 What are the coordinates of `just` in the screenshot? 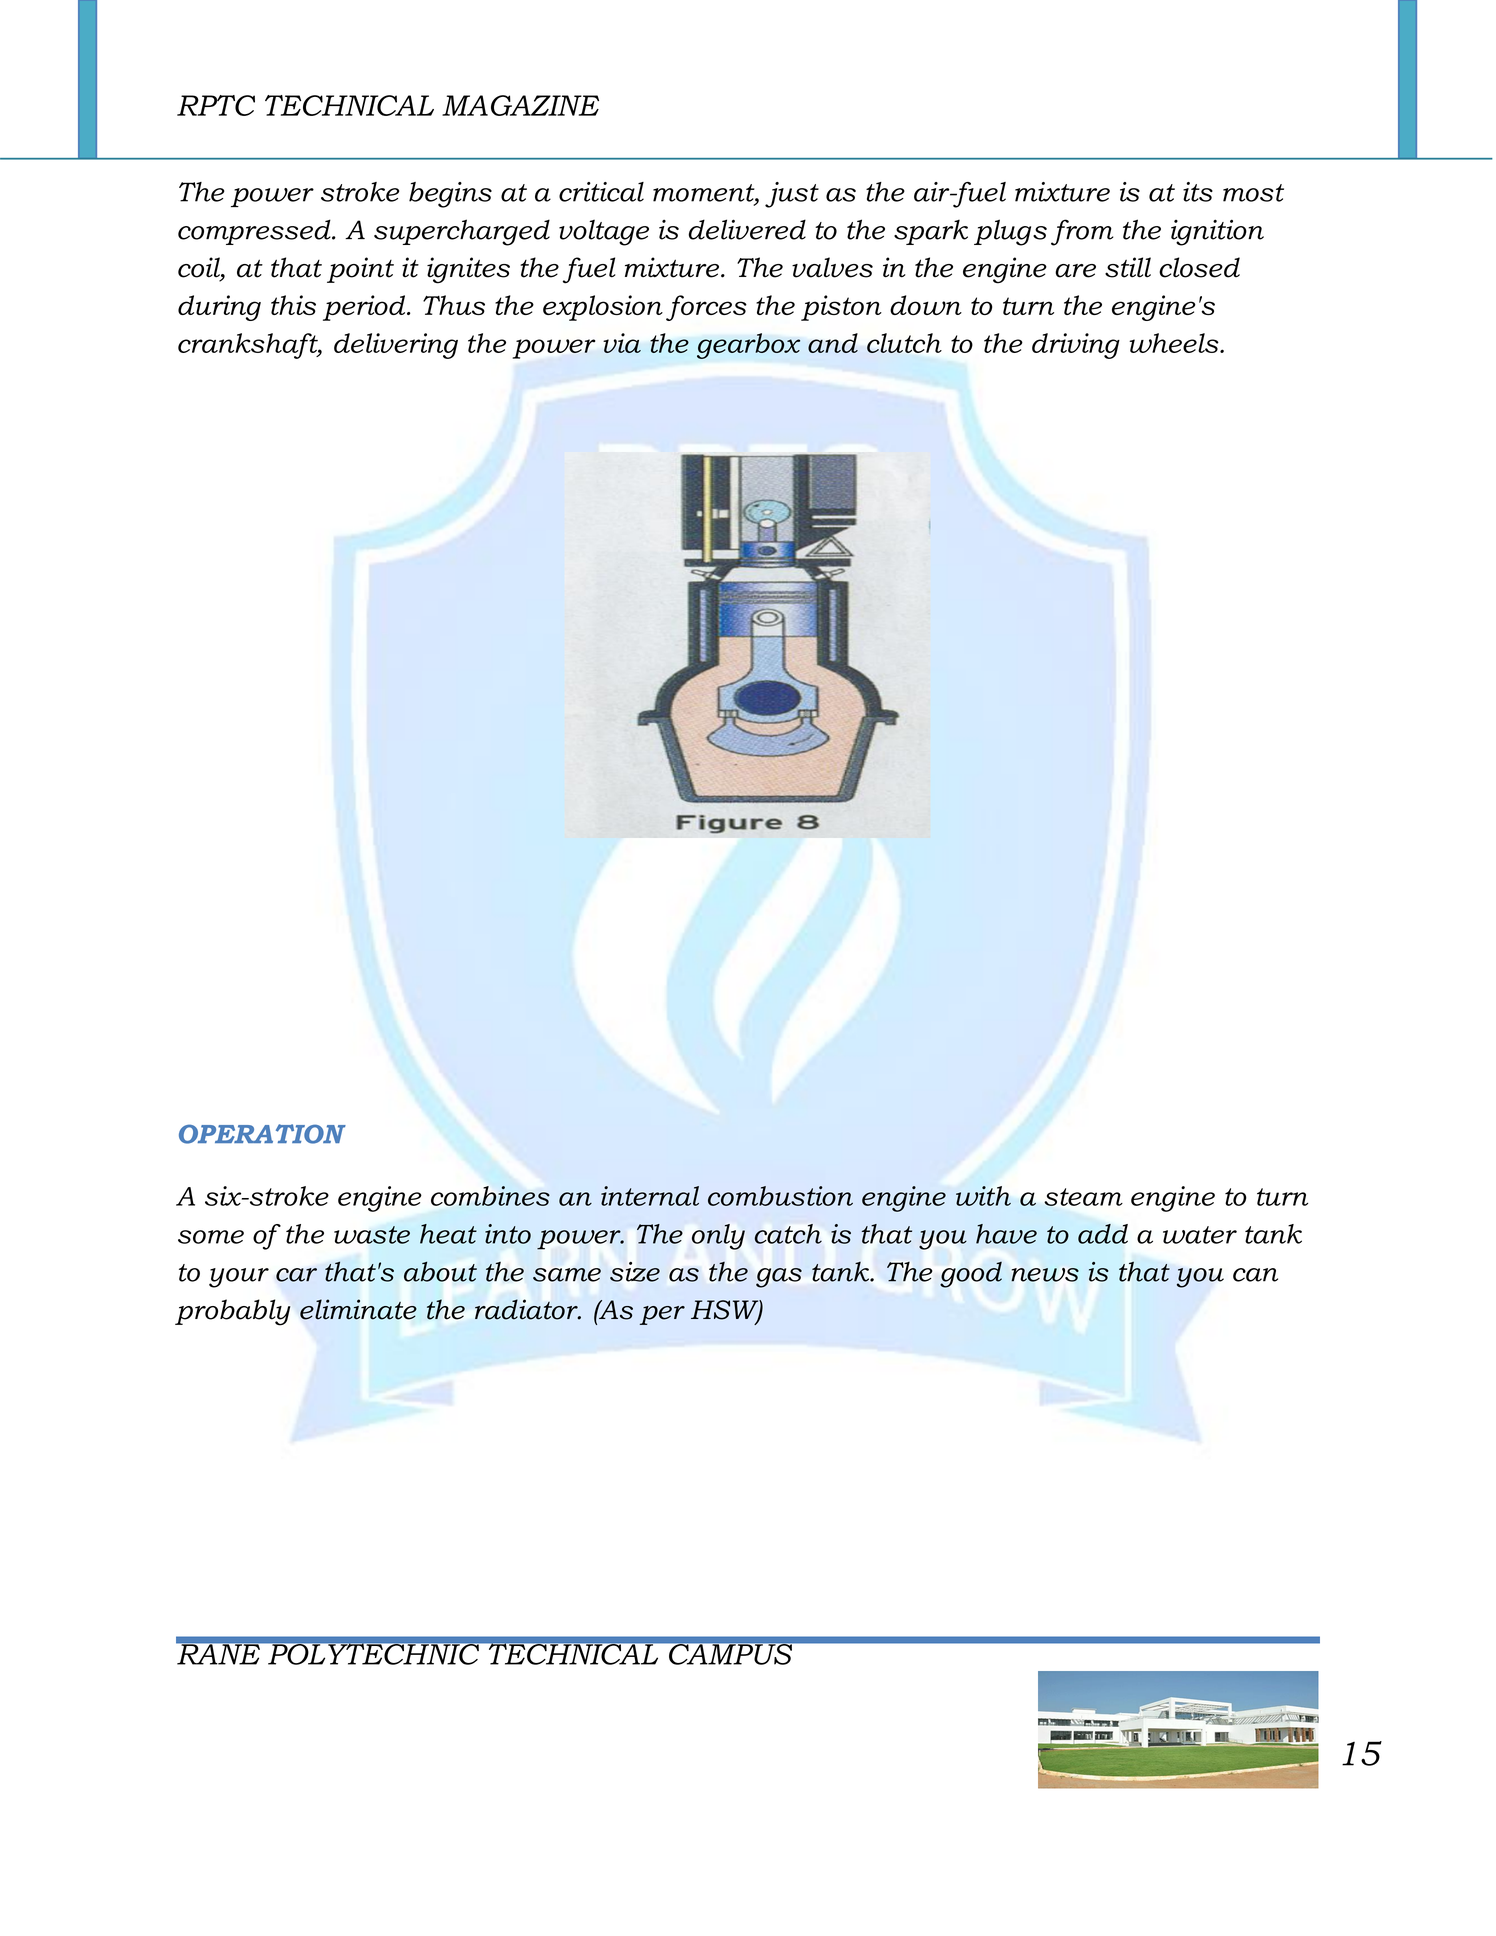 It's located at (792, 195).
